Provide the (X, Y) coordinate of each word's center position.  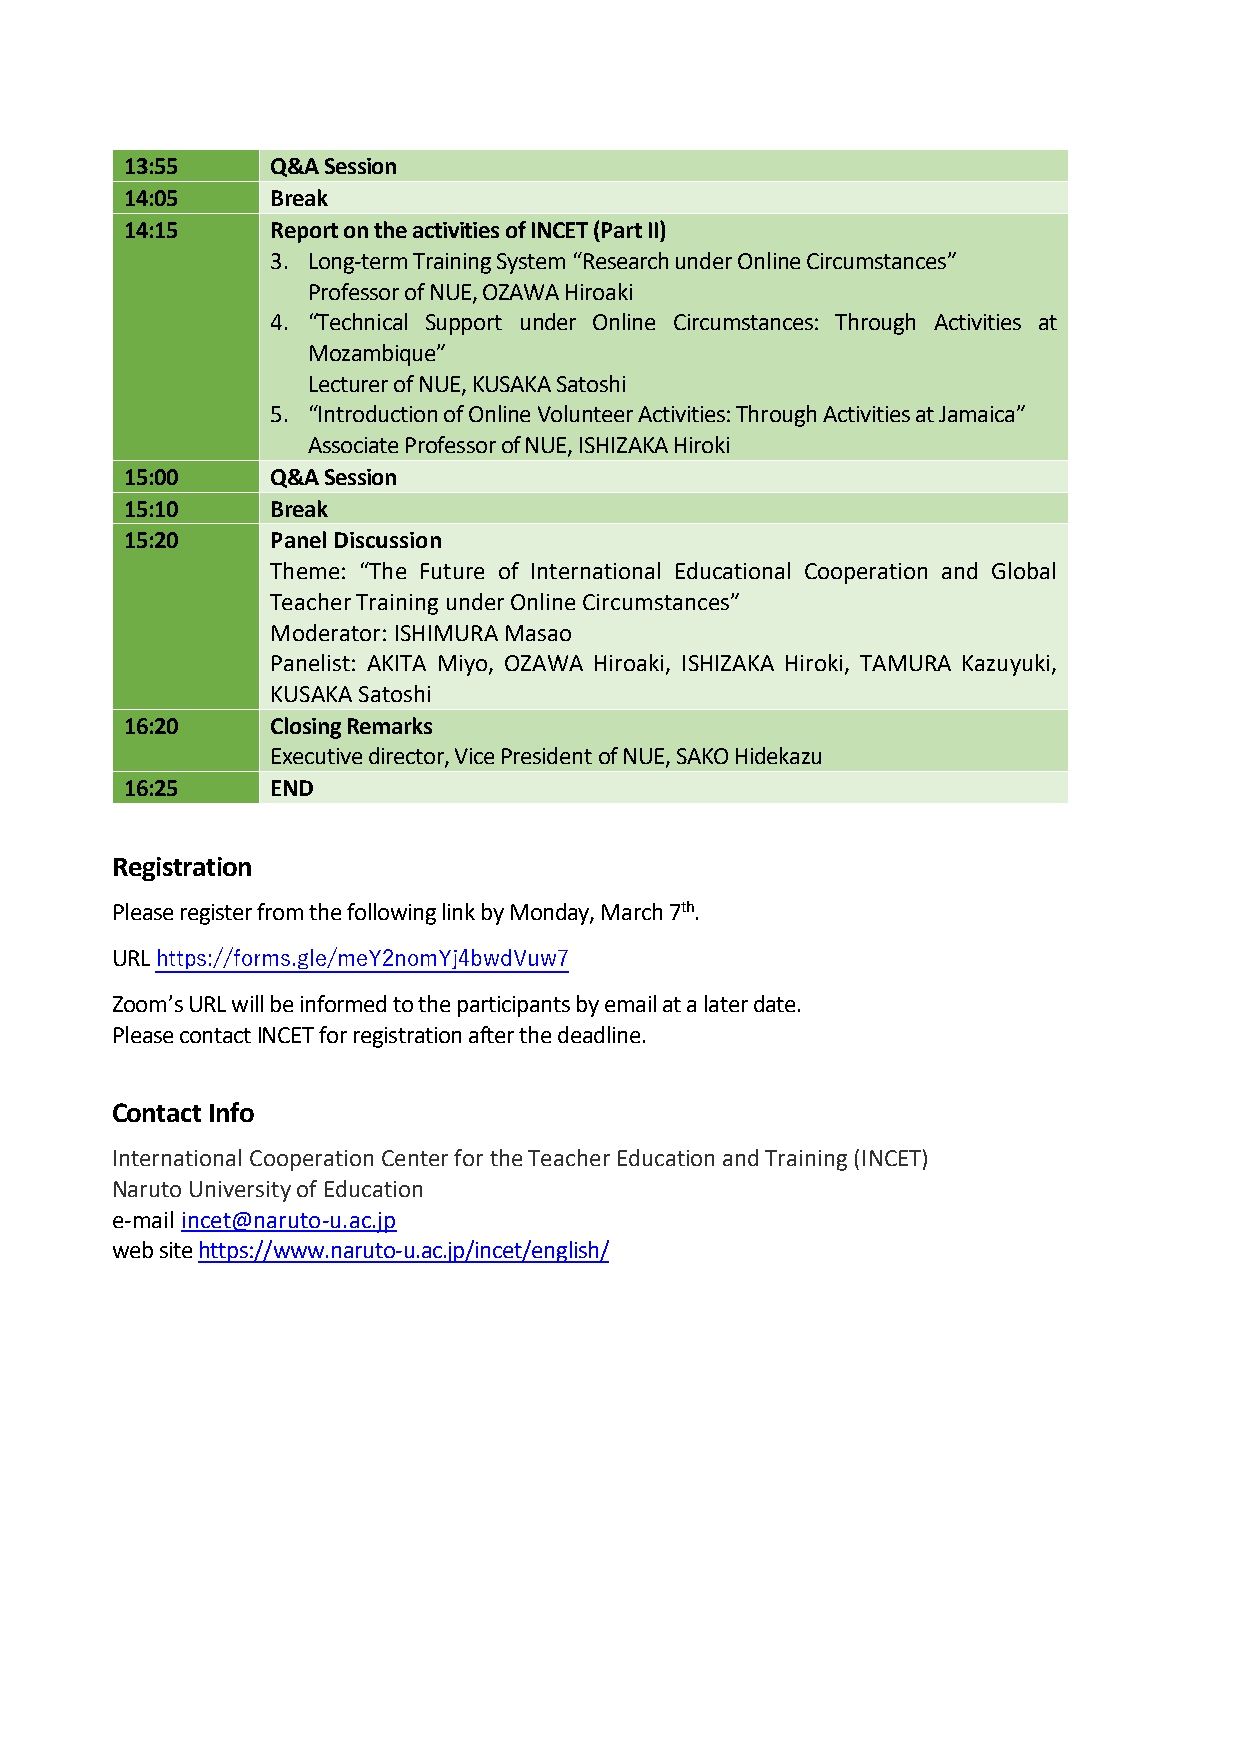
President (547, 755)
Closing (306, 728)
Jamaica (976, 414)
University (240, 1191)
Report (305, 232)
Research (624, 260)
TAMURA (905, 663)
